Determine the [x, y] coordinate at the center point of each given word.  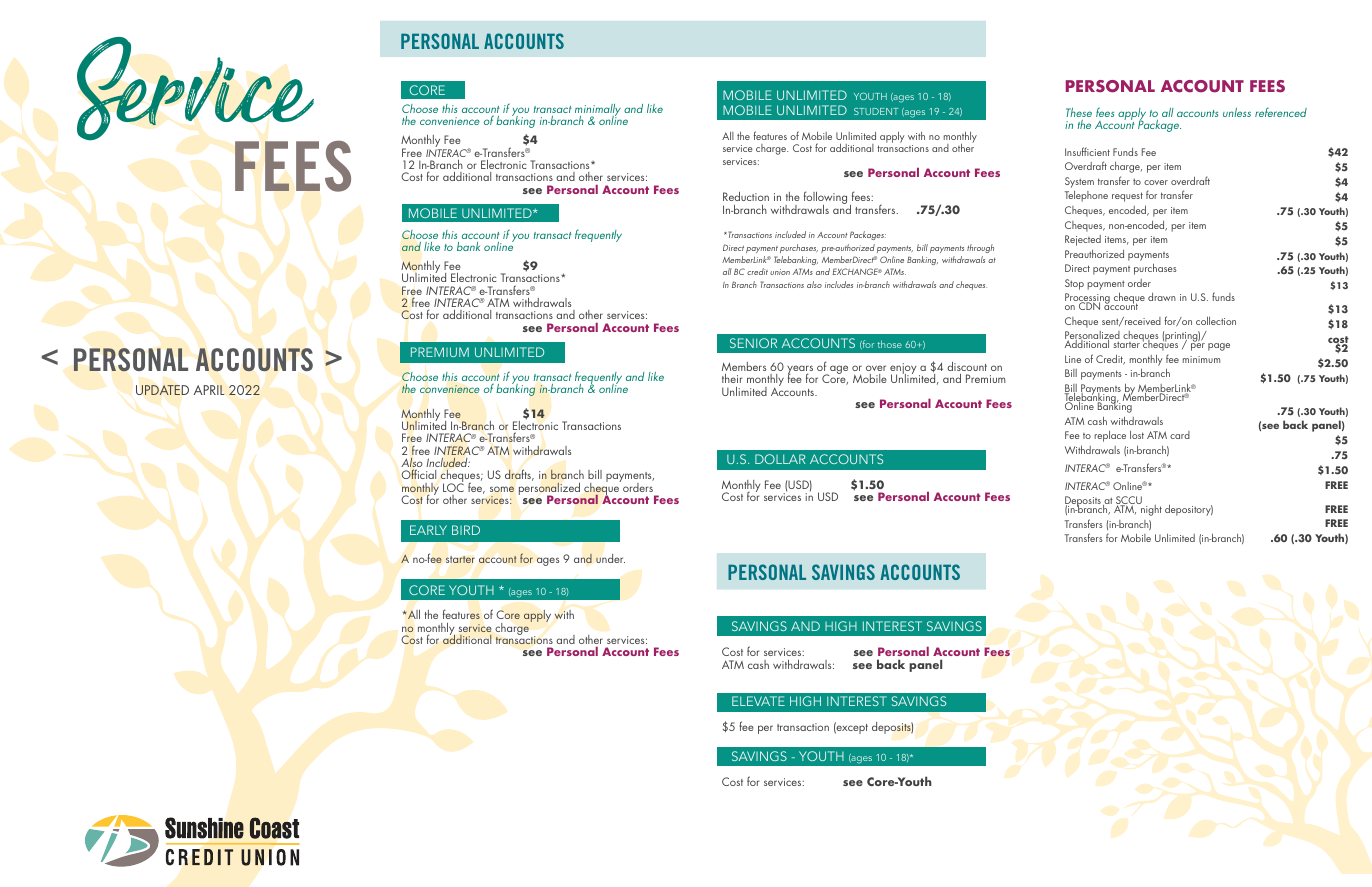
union [780, 272]
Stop [1074, 284]
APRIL [209, 390]
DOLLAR [780, 459]
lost [1137, 435]
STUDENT [876, 111]
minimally [598, 111]
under [610, 558]
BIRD [466, 530]
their [732, 378]
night [1150, 509]
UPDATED [162, 390]
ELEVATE [758, 701]
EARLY [428, 530]
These [1079, 112]
